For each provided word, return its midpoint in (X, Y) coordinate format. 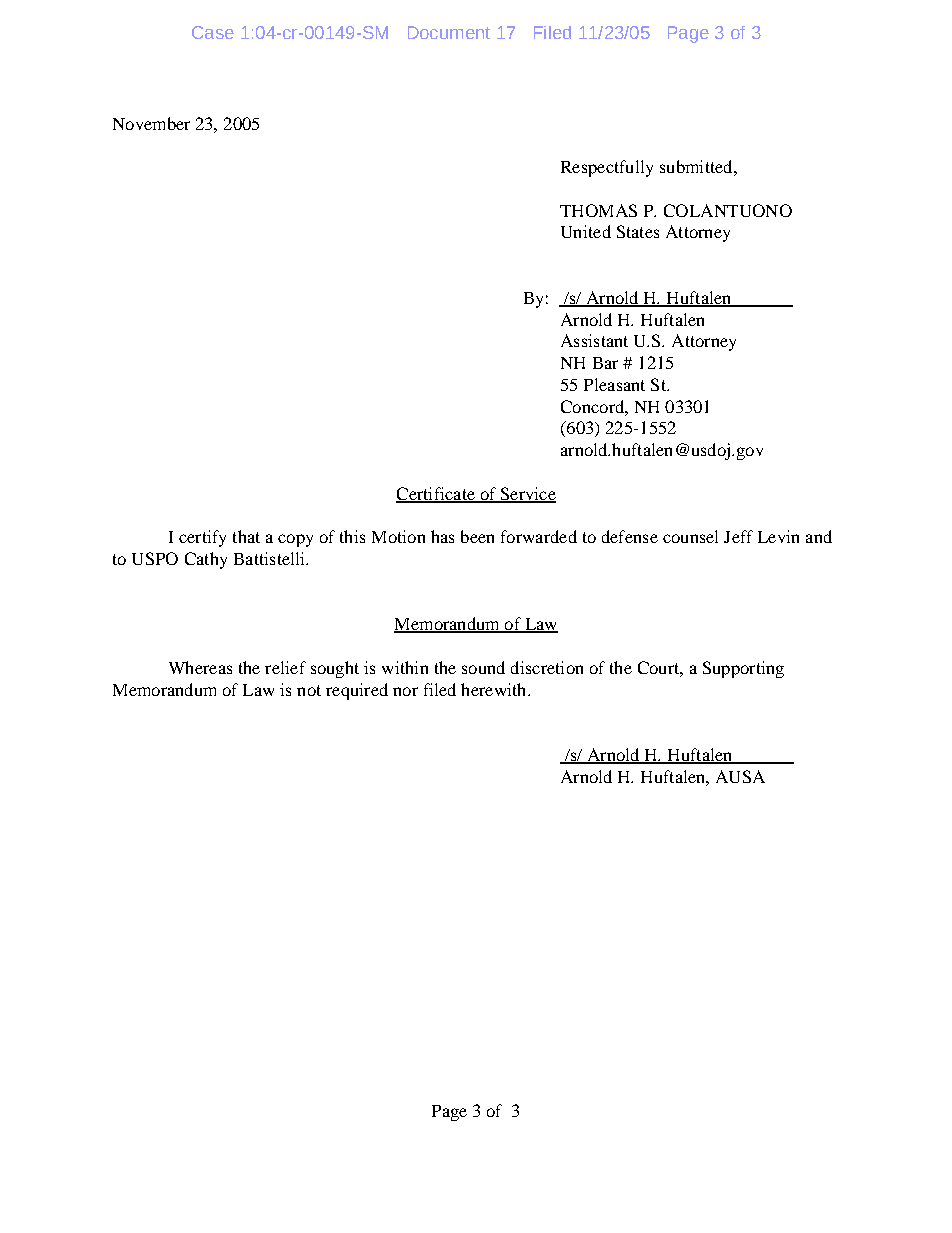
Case (213, 32)
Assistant (594, 340)
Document (449, 32)
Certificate (436, 494)
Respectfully (607, 168)
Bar (605, 363)
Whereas (200, 667)
